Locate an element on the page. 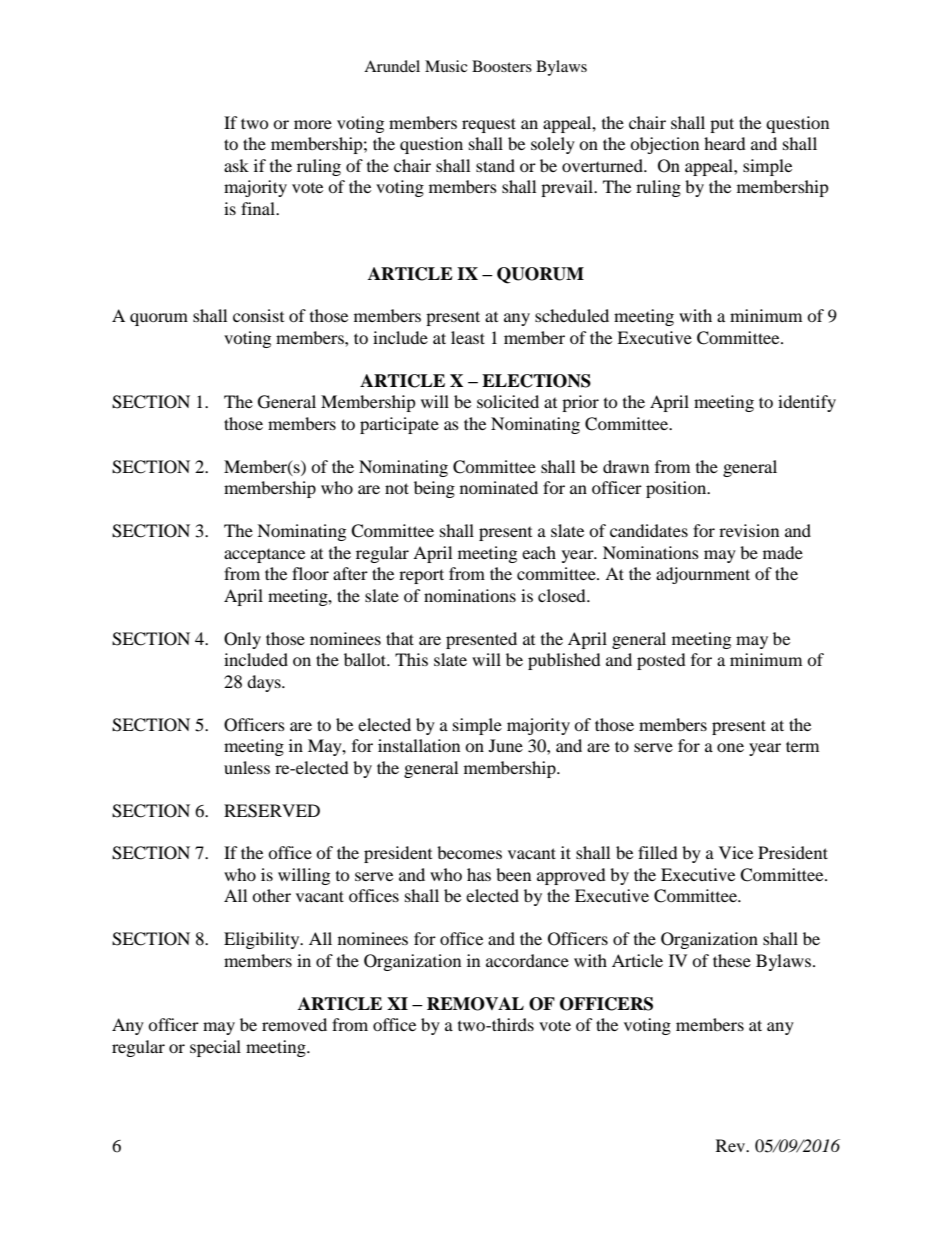 The height and width of the image is (1233, 952). put is located at coordinates (722, 125).
